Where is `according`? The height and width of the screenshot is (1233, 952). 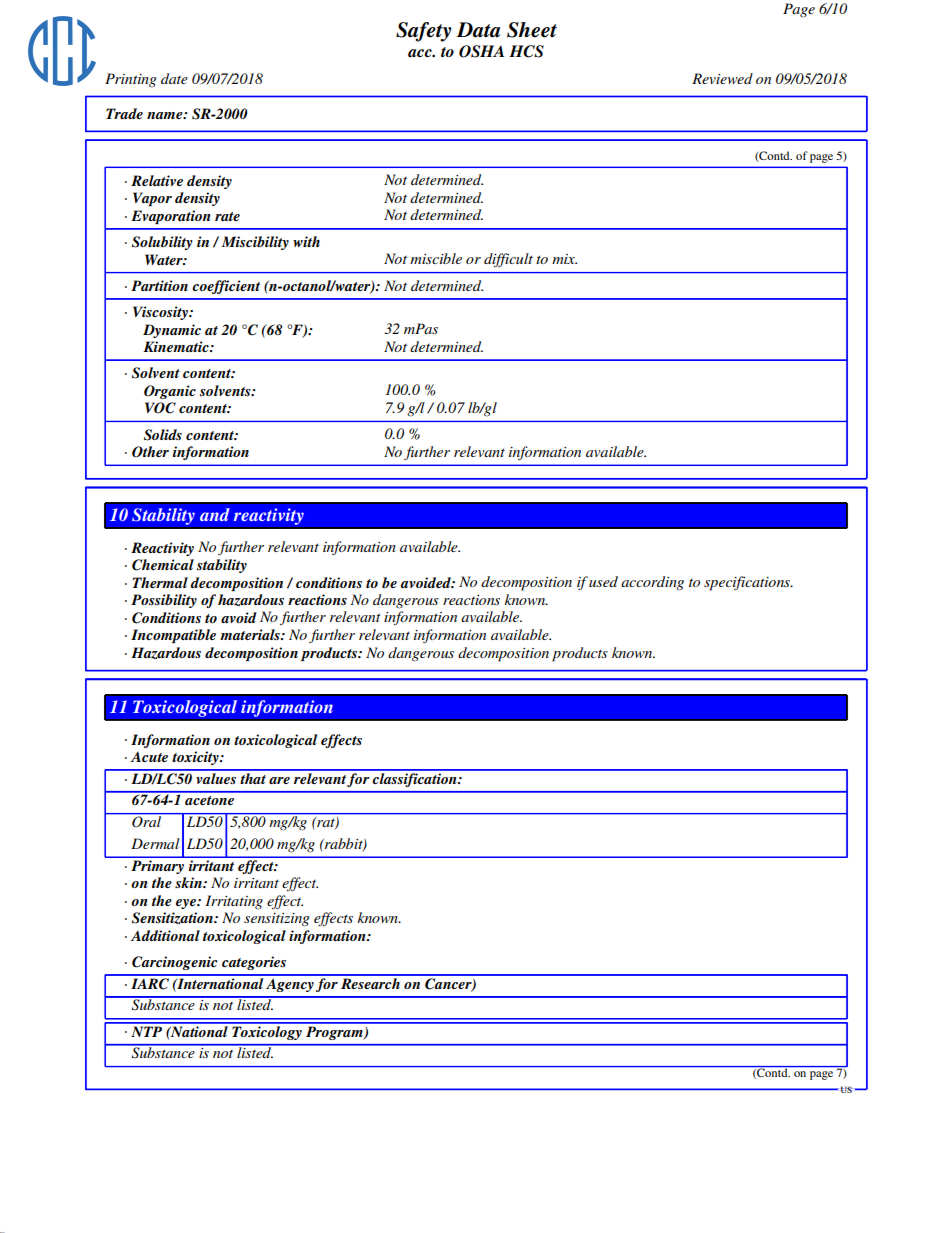 according is located at coordinates (652, 583).
